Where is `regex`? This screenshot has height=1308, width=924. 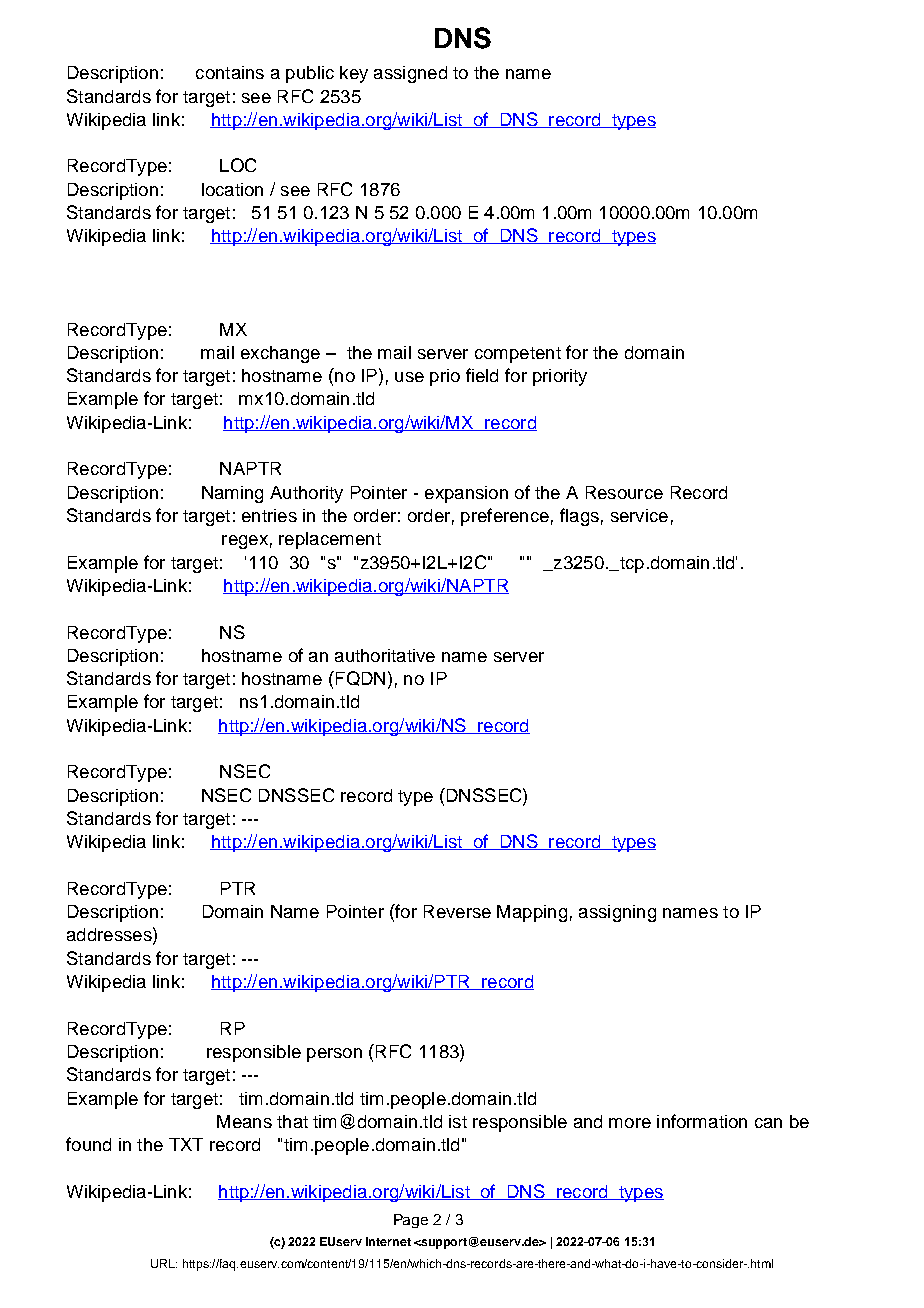
regex is located at coordinates (245, 542).
